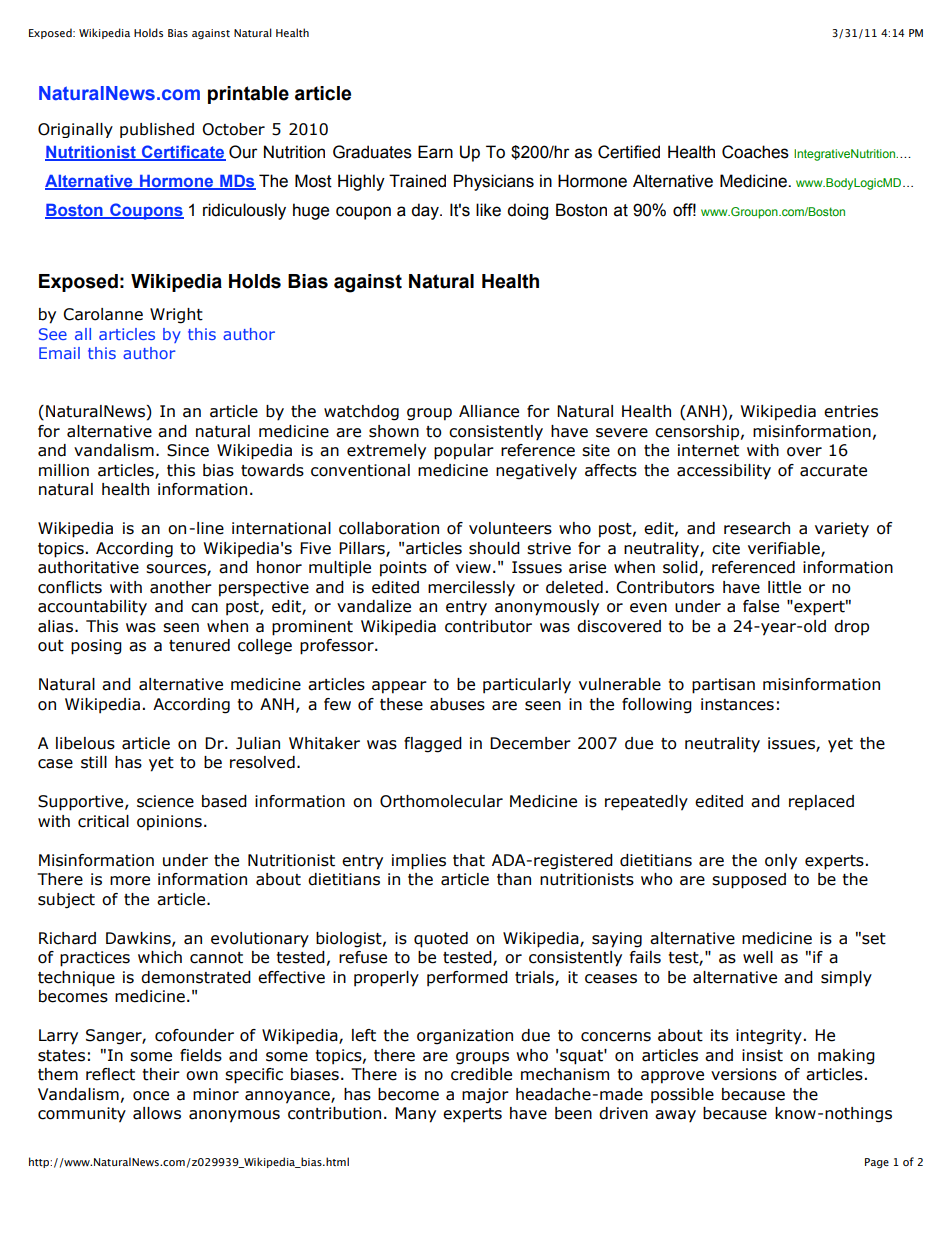 The width and height of the screenshot is (952, 1233). What do you see at coordinates (176, 316) in the screenshot?
I see `Wright` at bounding box center [176, 316].
